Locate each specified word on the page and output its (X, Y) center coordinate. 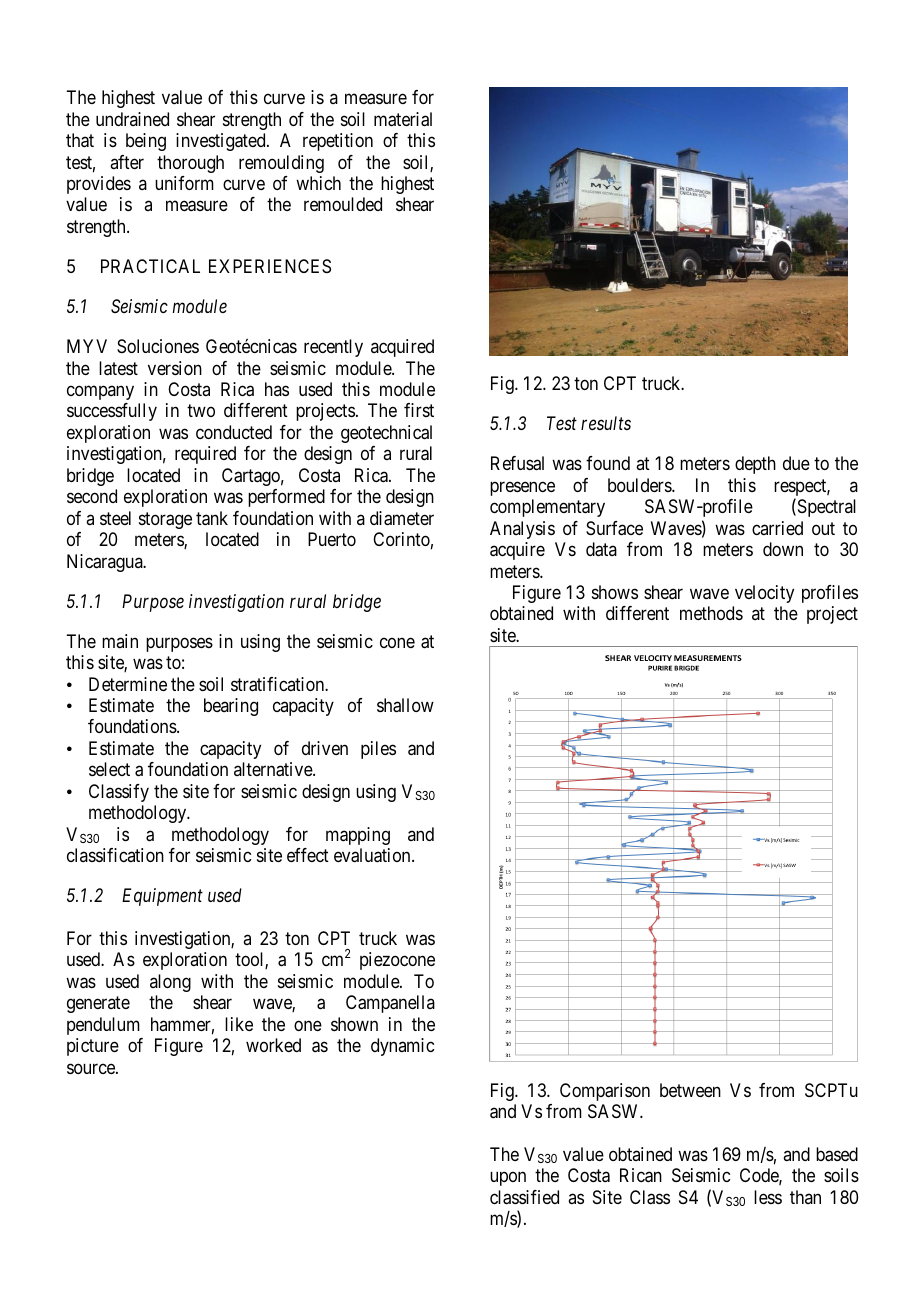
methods (711, 613)
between (690, 1090)
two (201, 411)
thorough (190, 164)
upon (508, 1179)
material (403, 119)
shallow (405, 705)
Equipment (162, 897)
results (606, 423)
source (92, 1068)
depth (755, 465)
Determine (128, 684)
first (419, 410)
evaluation (373, 855)
